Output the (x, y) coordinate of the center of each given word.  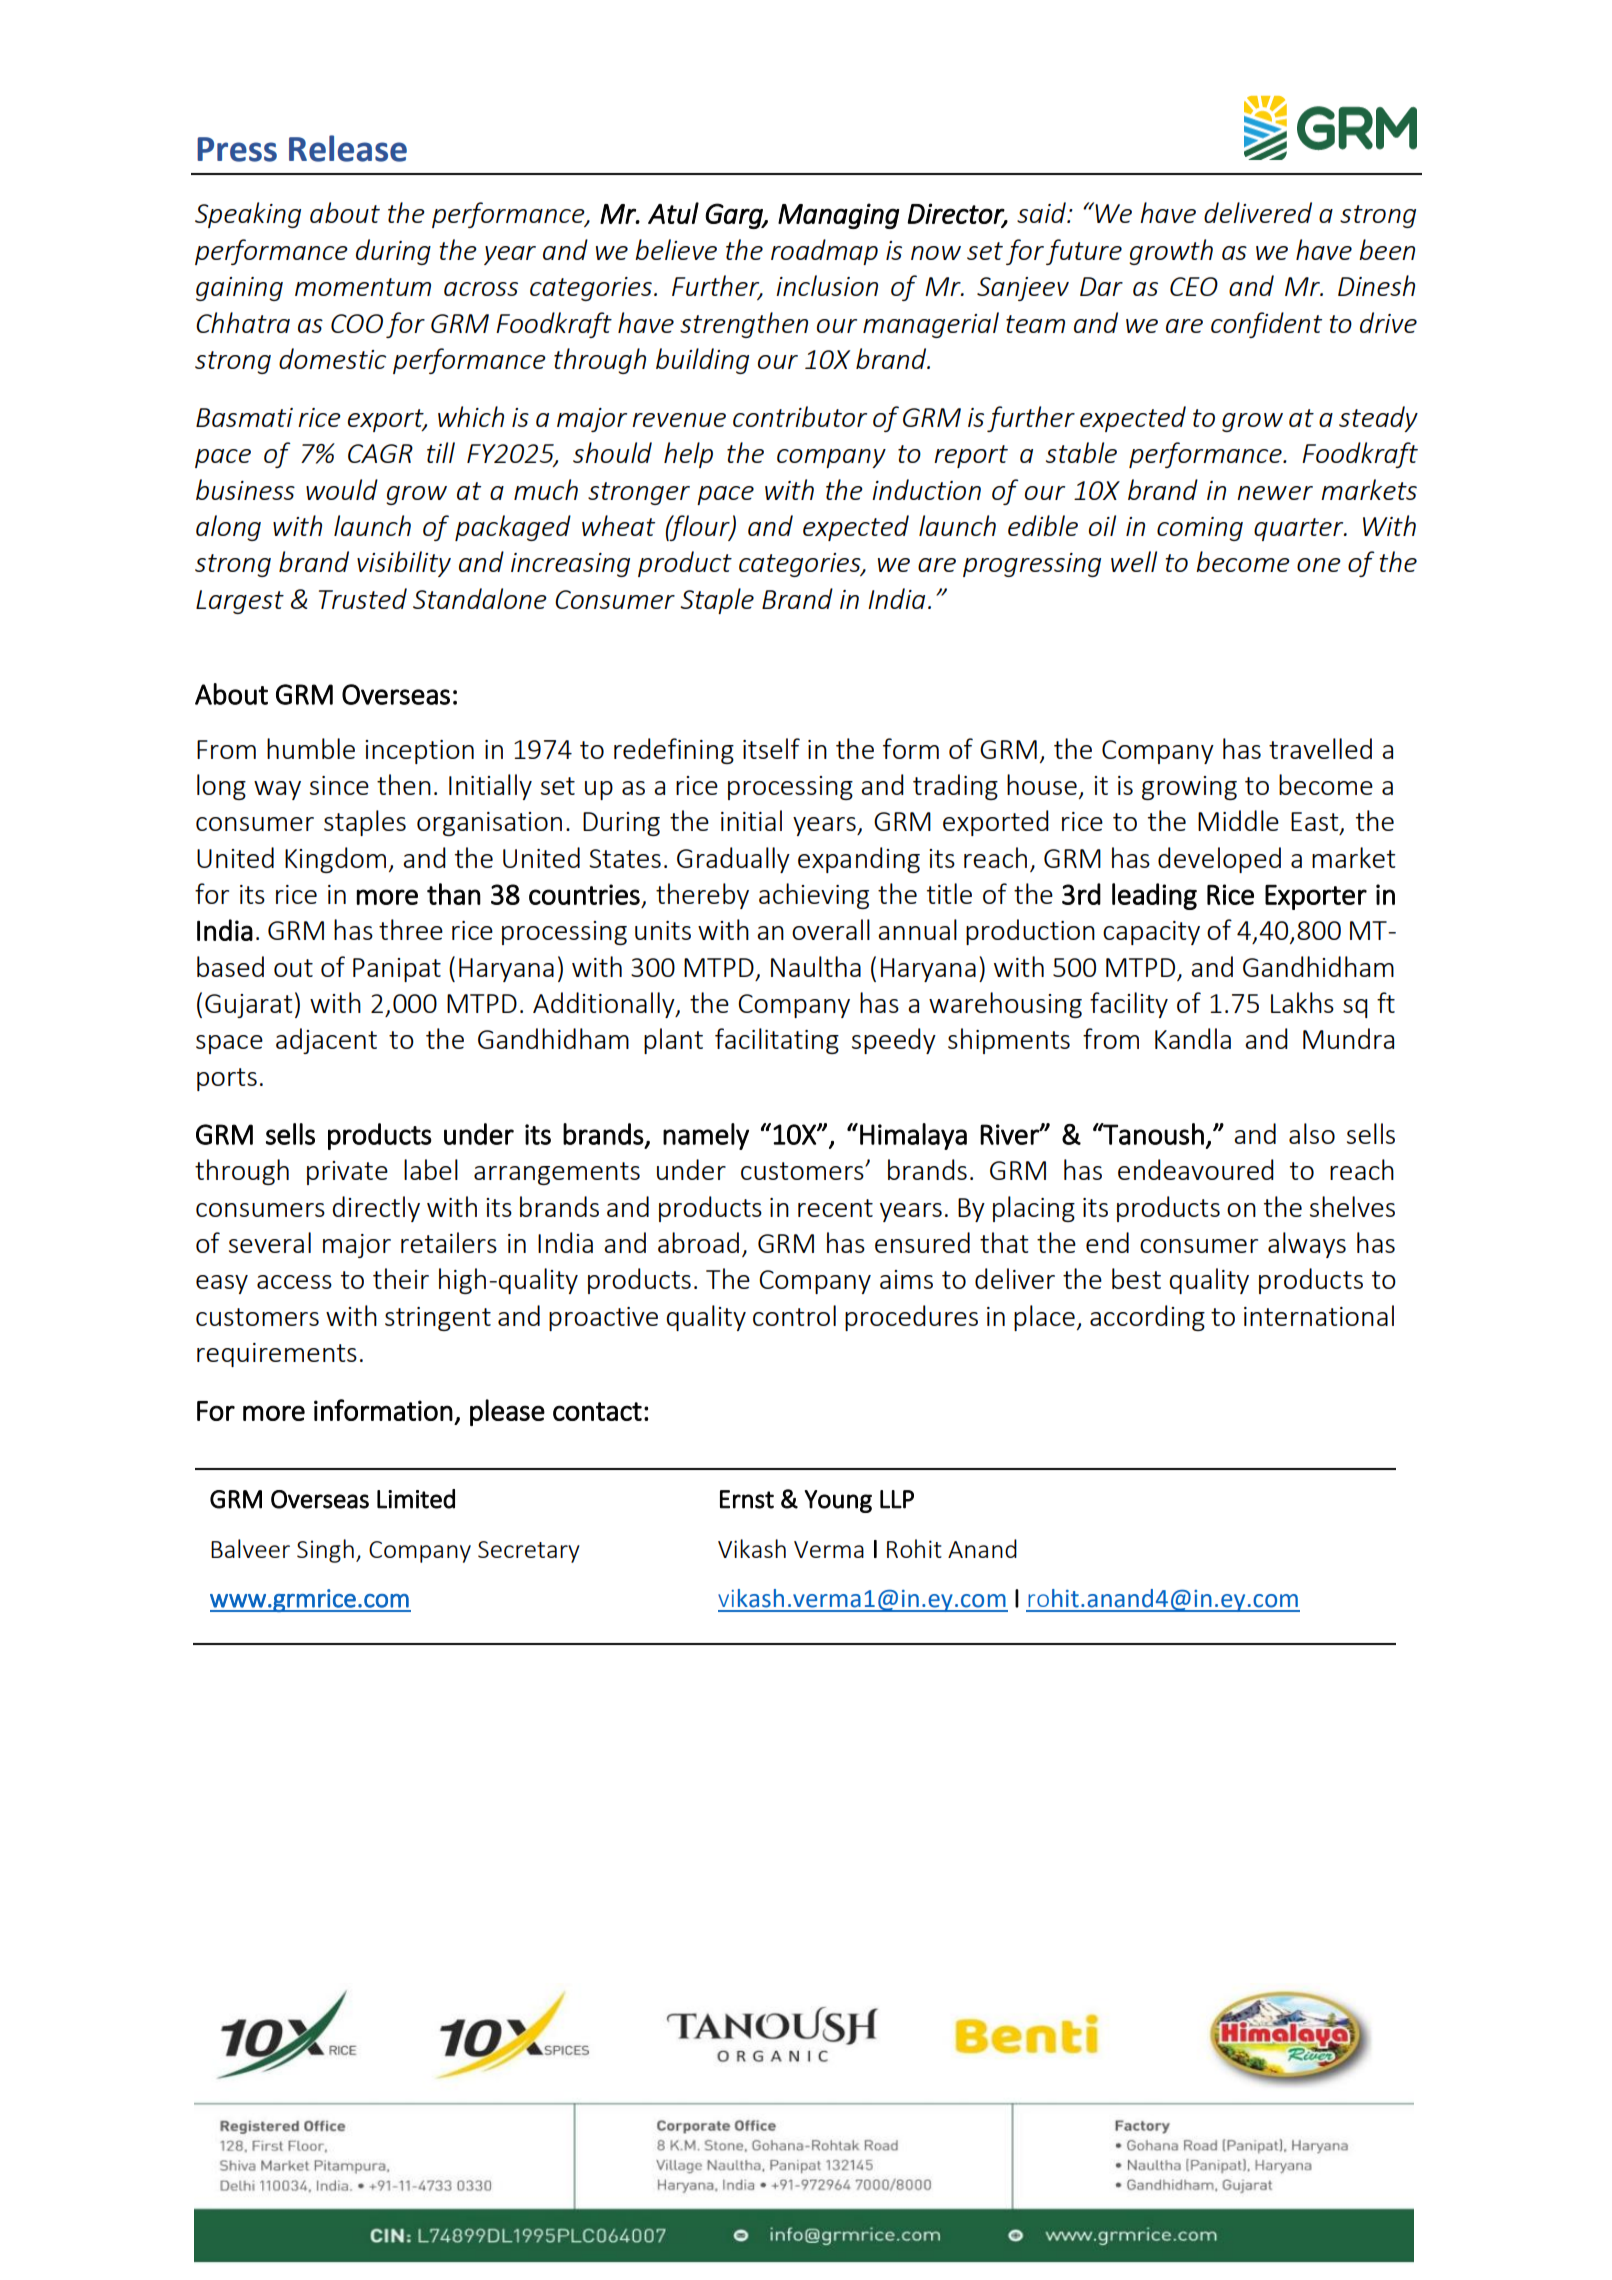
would (342, 489)
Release (348, 148)
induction (926, 489)
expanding (859, 860)
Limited (416, 1499)
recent (835, 1208)
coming (1200, 529)
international (1319, 1315)
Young (838, 1501)
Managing (838, 216)
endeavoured (1196, 1169)
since (339, 785)
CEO (1194, 286)
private (347, 1173)
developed (1219, 860)
